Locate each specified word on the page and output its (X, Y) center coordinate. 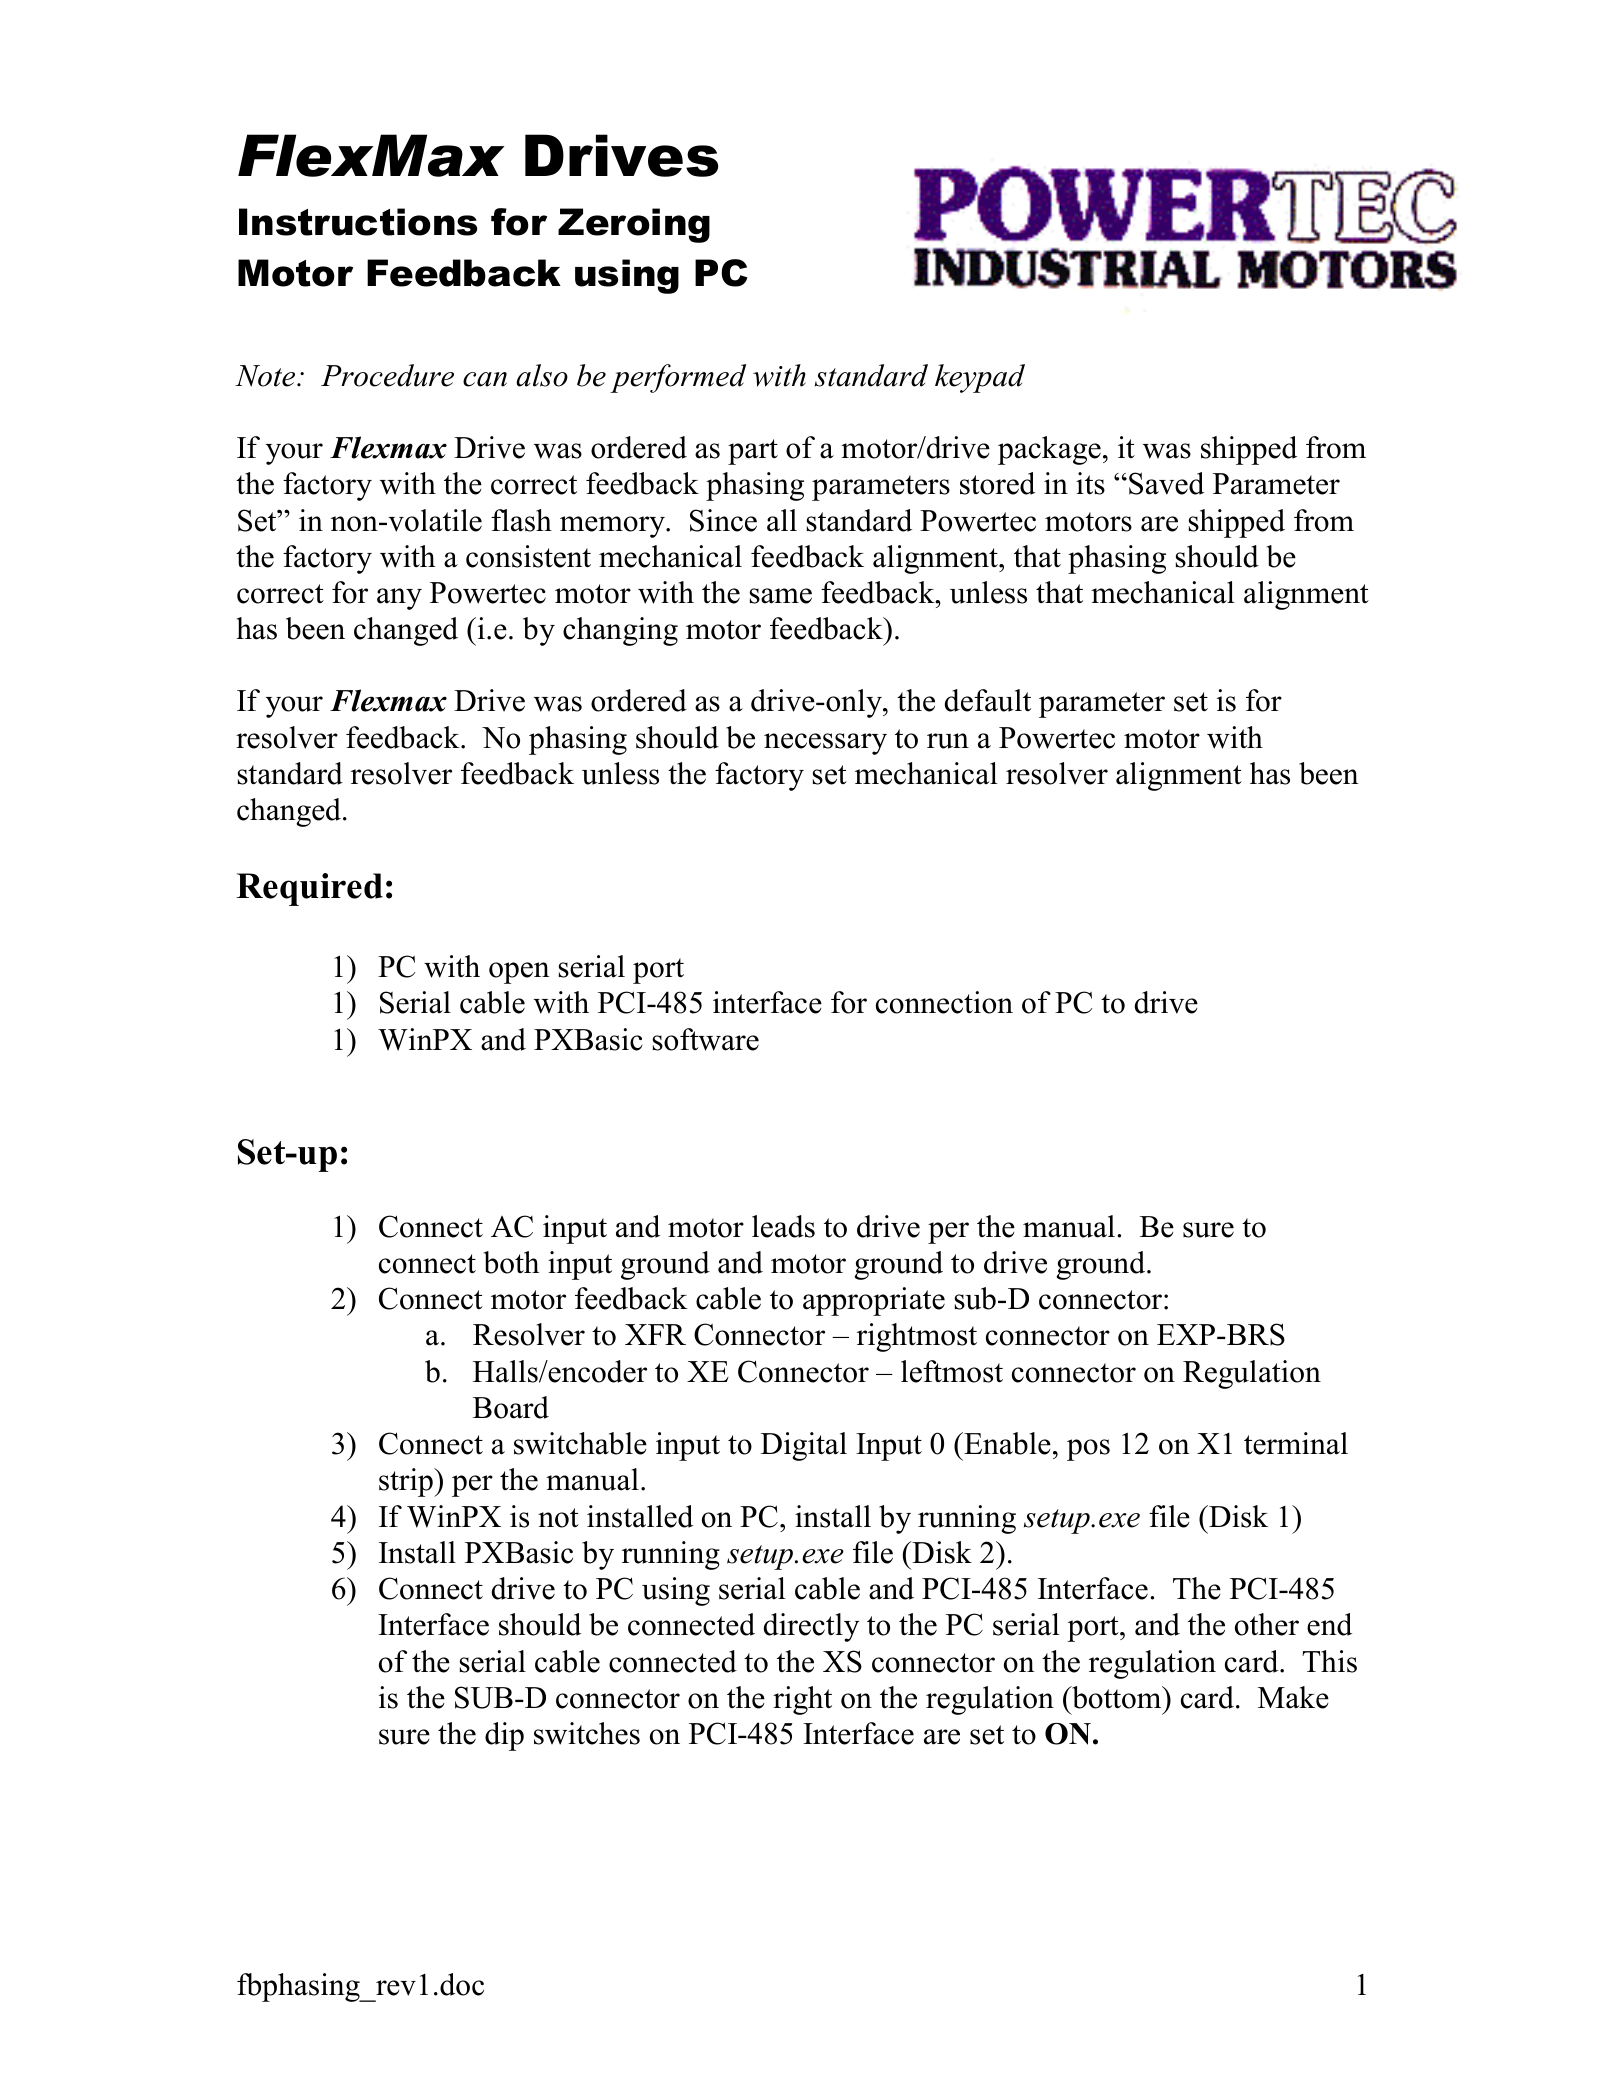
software (705, 1039)
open (519, 973)
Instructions (358, 222)
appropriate (874, 1301)
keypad (980, 378)
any (399, 599)
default (988, 700)
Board (511, 1407)
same (780, 596)
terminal (1296, 1443)
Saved (1166, 483)
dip (504, 1736)
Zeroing (634, 225)
